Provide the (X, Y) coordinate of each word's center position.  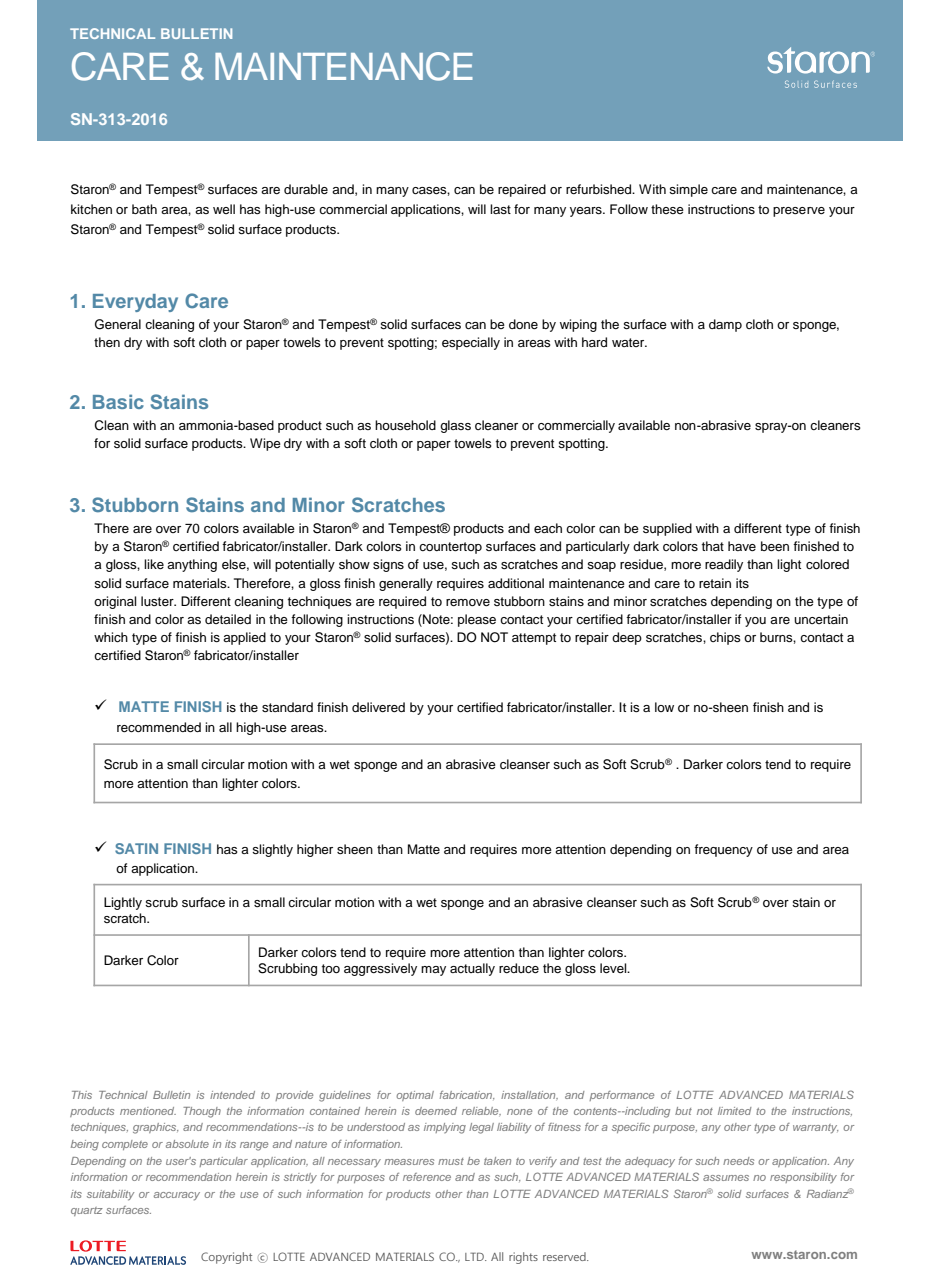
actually (472, 969)
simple (688, 190)
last (500, 209)
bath (144, 209)
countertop (450, 548)
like (154, 564)
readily (724, 565)
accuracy (177, 1196)
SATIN (136, 848)
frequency (723, 850)
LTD (475, 1256)
